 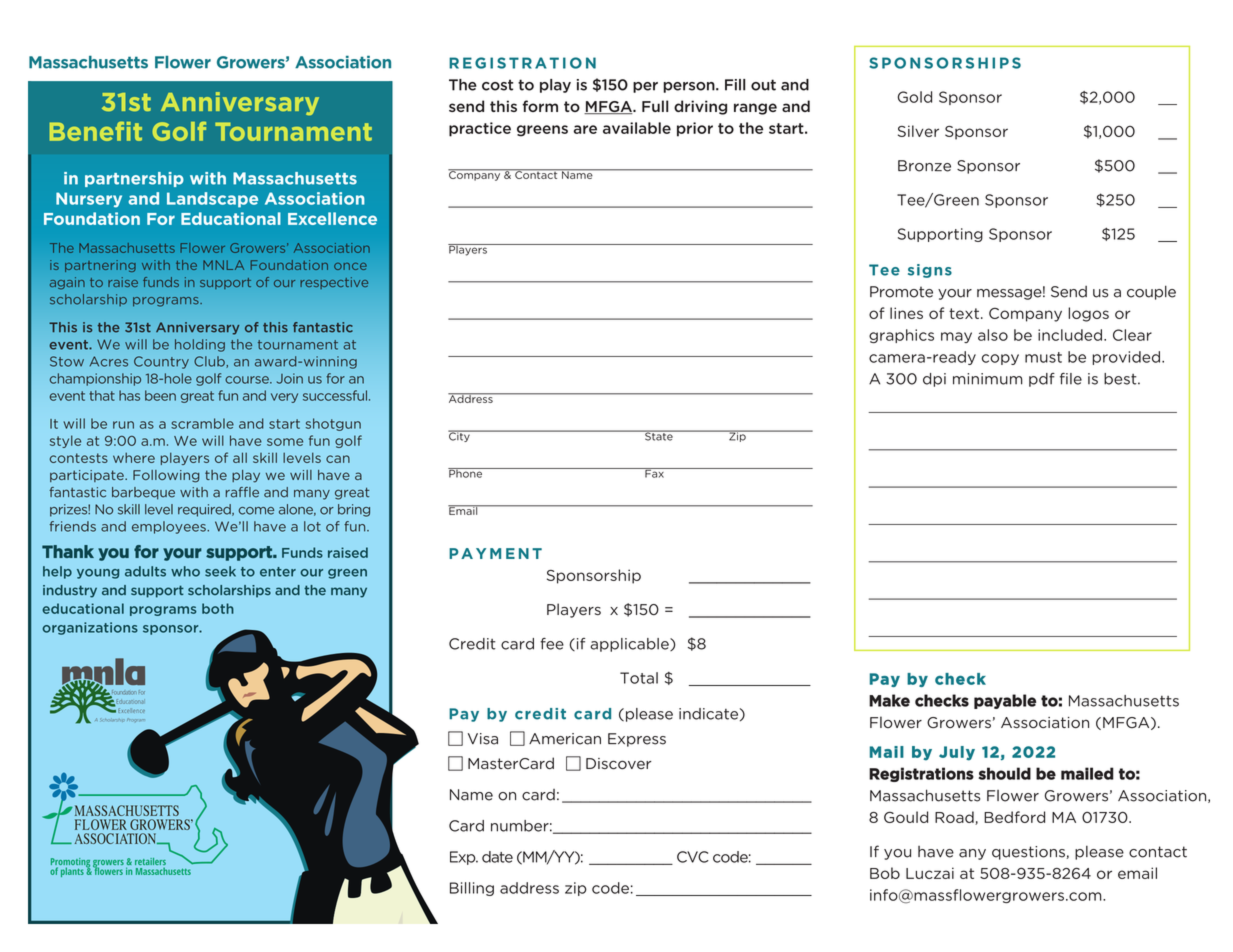 What do you see at coordinates (693, 857) in the page?
I see `CVC` at bounding box center [693, 857].
